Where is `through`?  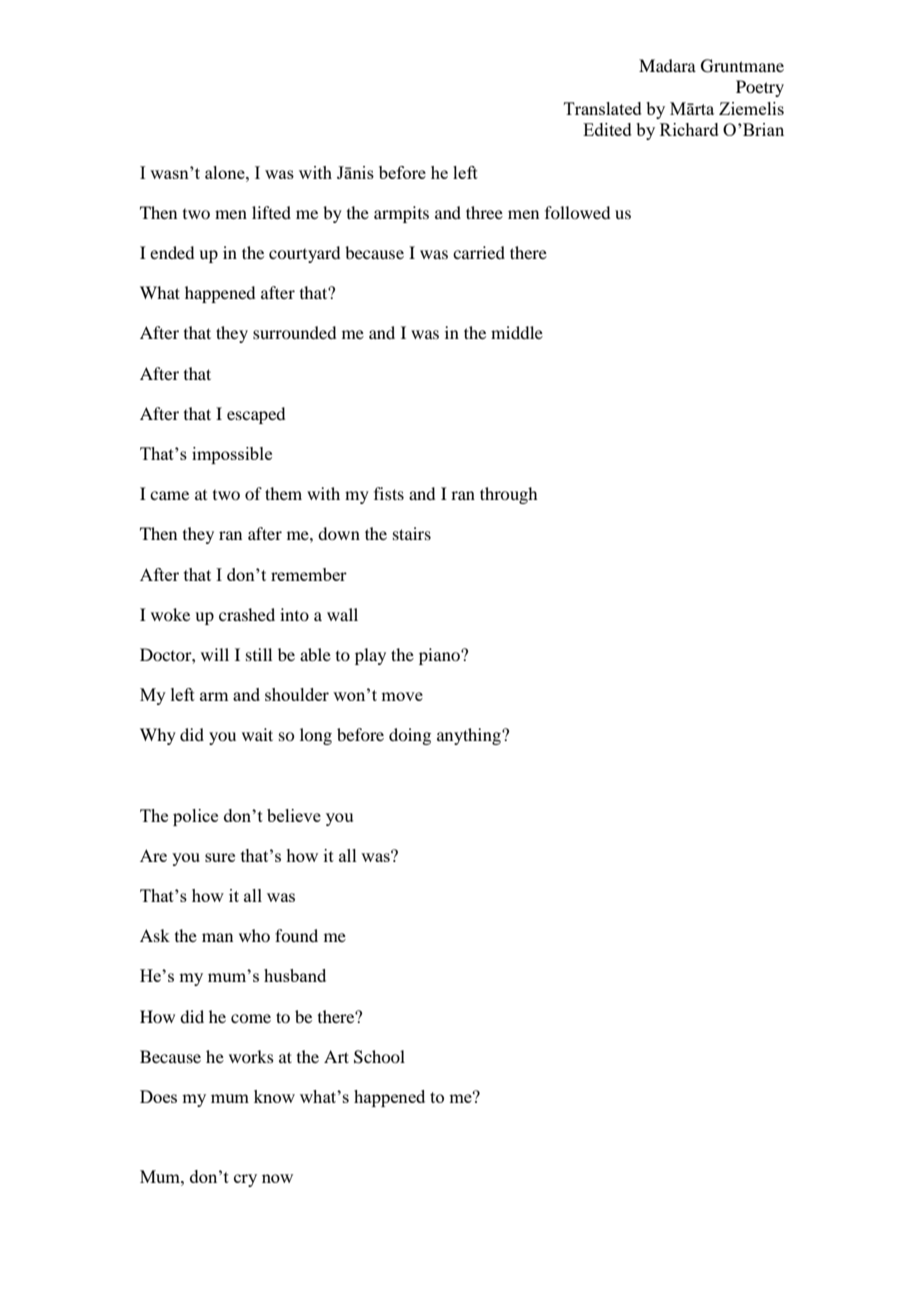 through is located at coordinates (508, 495).
